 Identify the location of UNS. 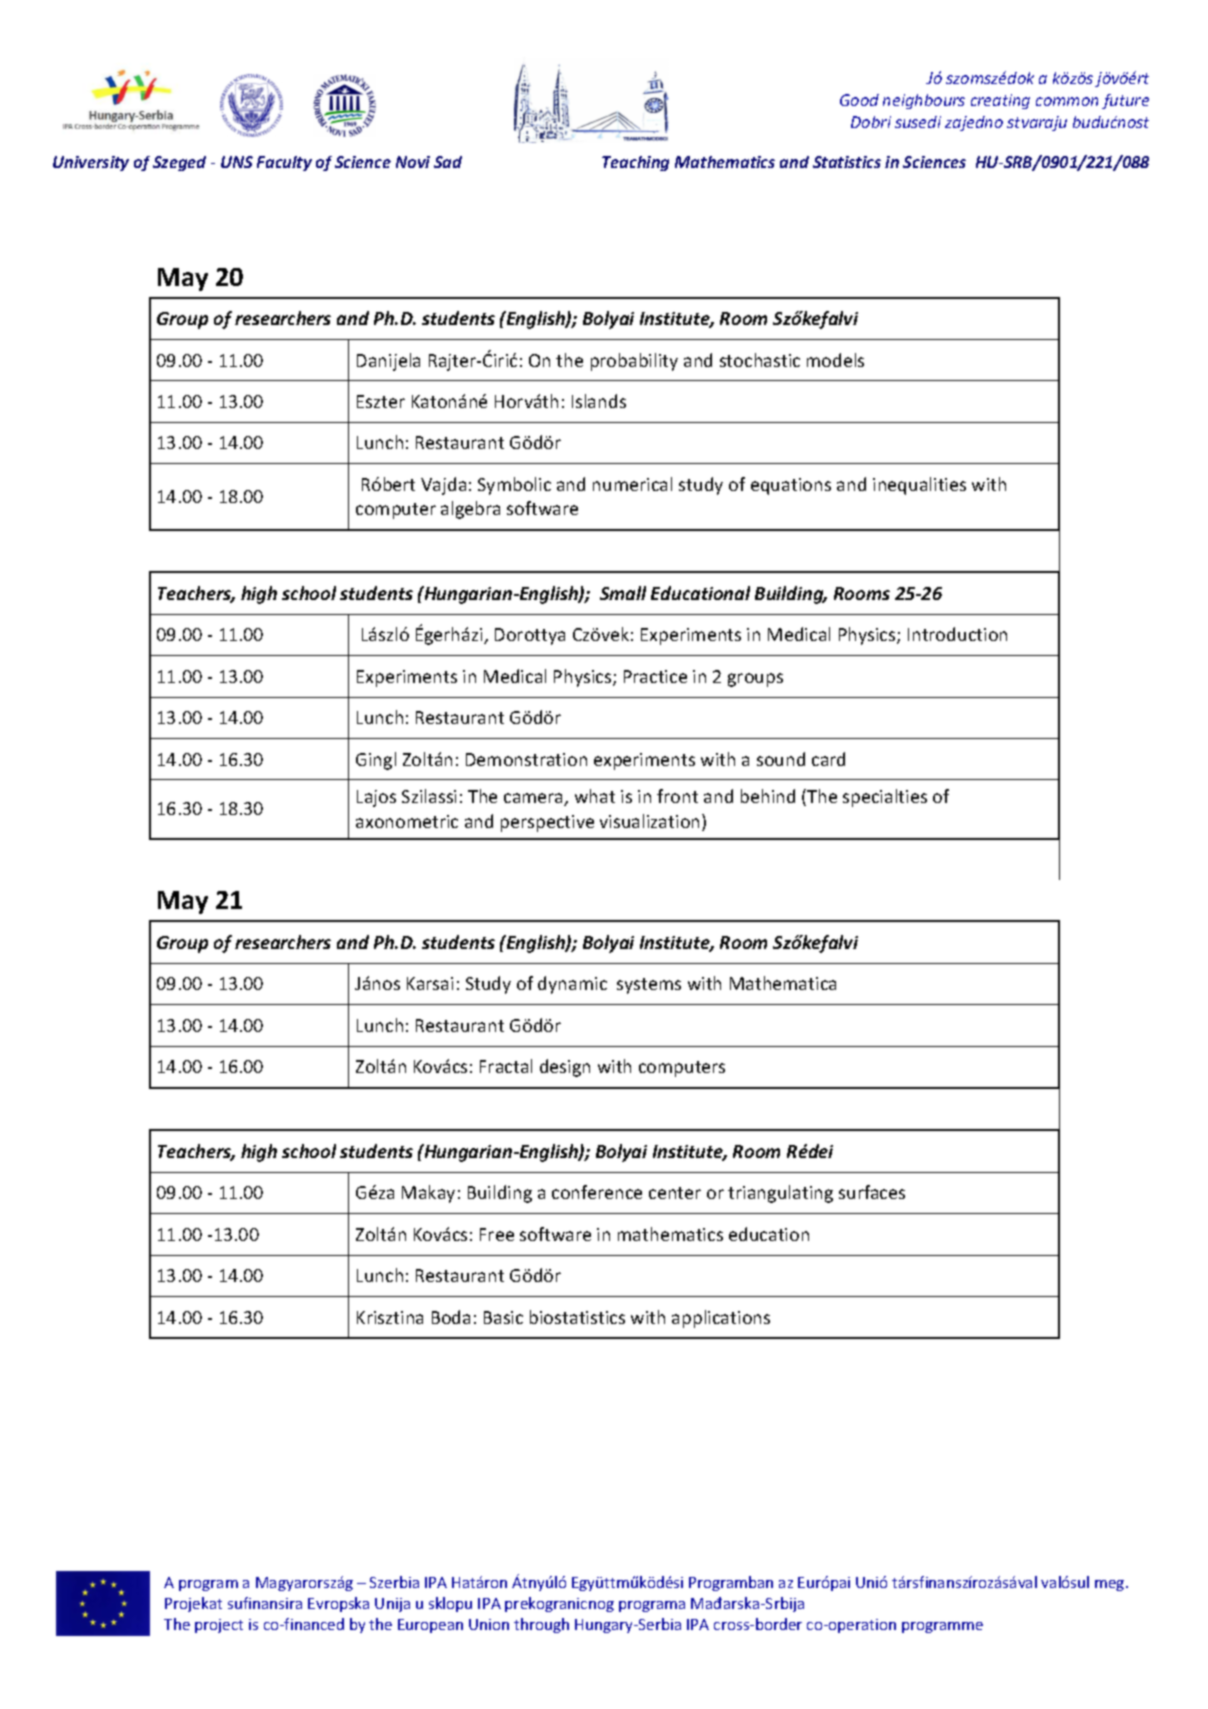
(237, 162).
